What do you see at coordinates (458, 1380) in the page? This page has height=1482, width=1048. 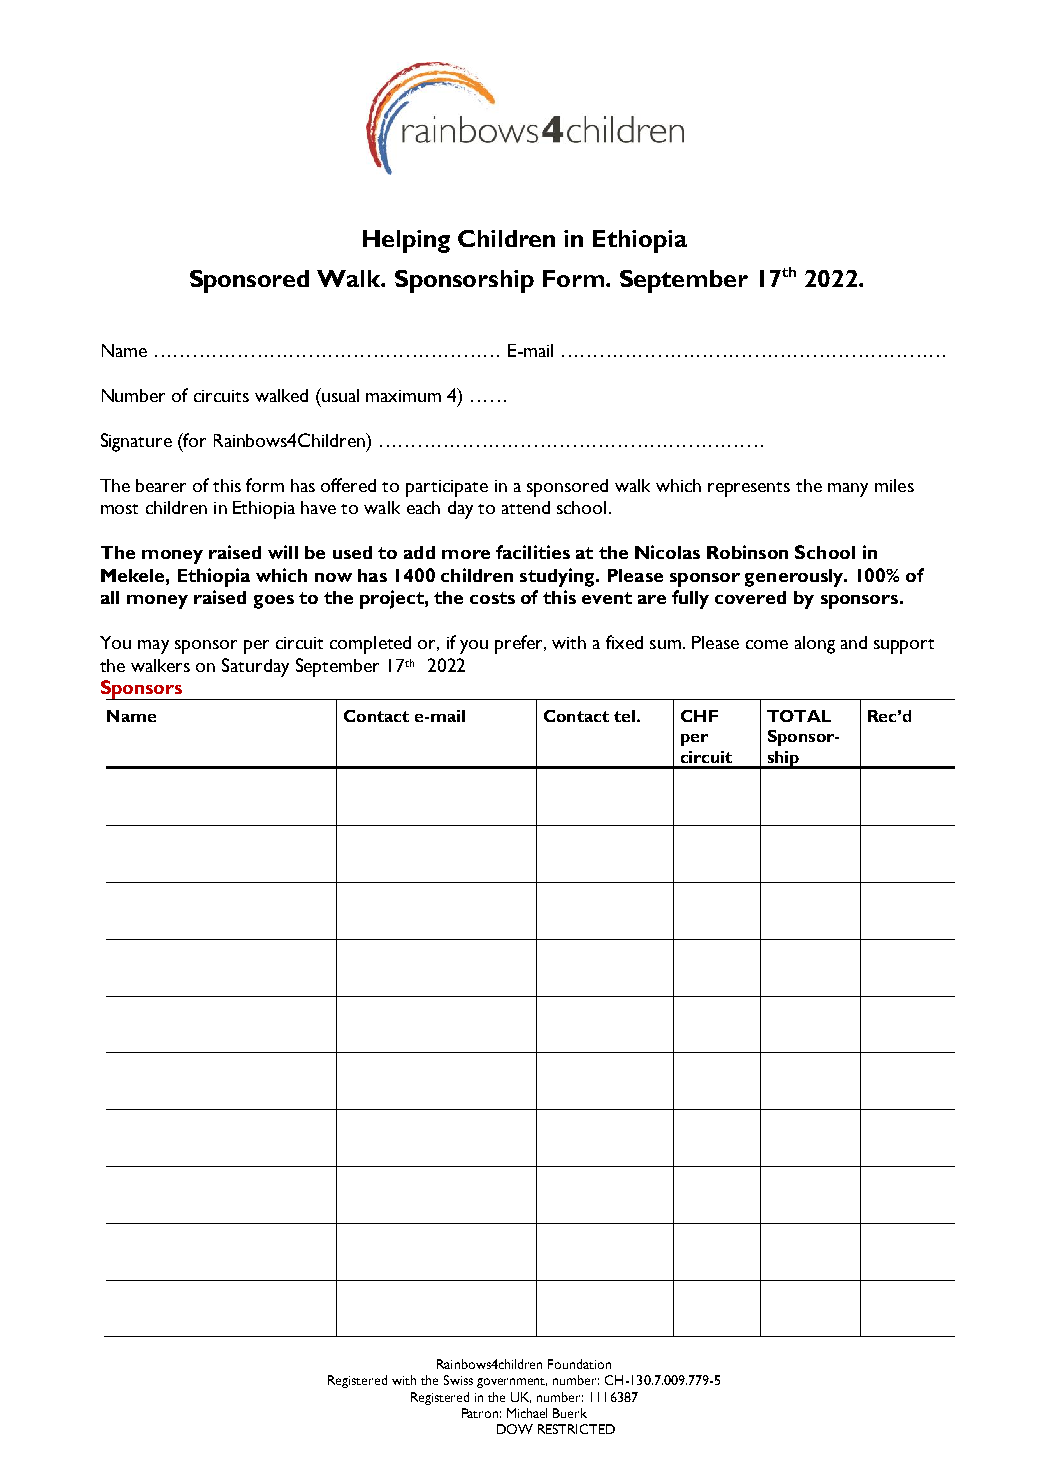 I see `Swiss` at bounding box center [458, 1380].
